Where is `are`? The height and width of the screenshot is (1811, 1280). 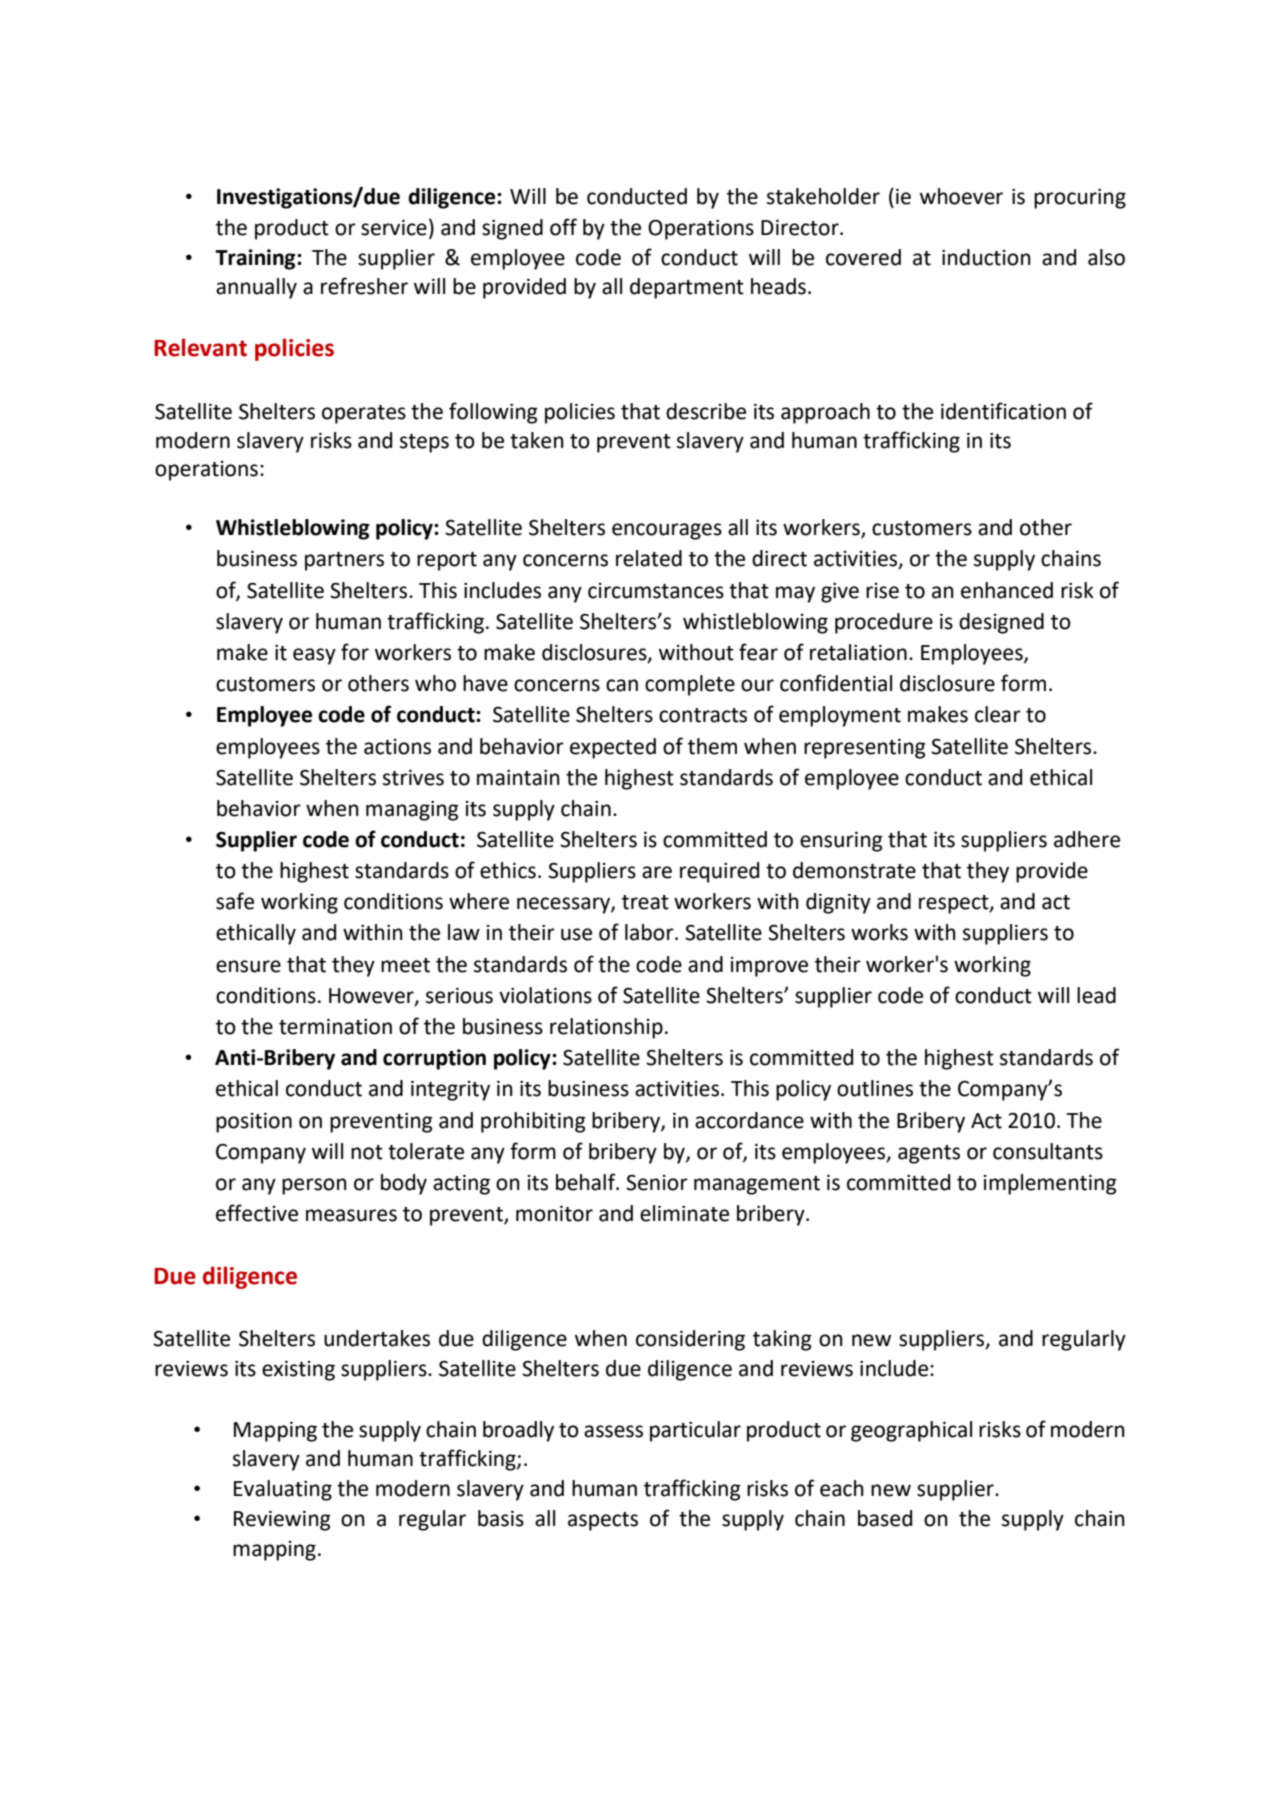 are is located at coordinates (657, 872).
